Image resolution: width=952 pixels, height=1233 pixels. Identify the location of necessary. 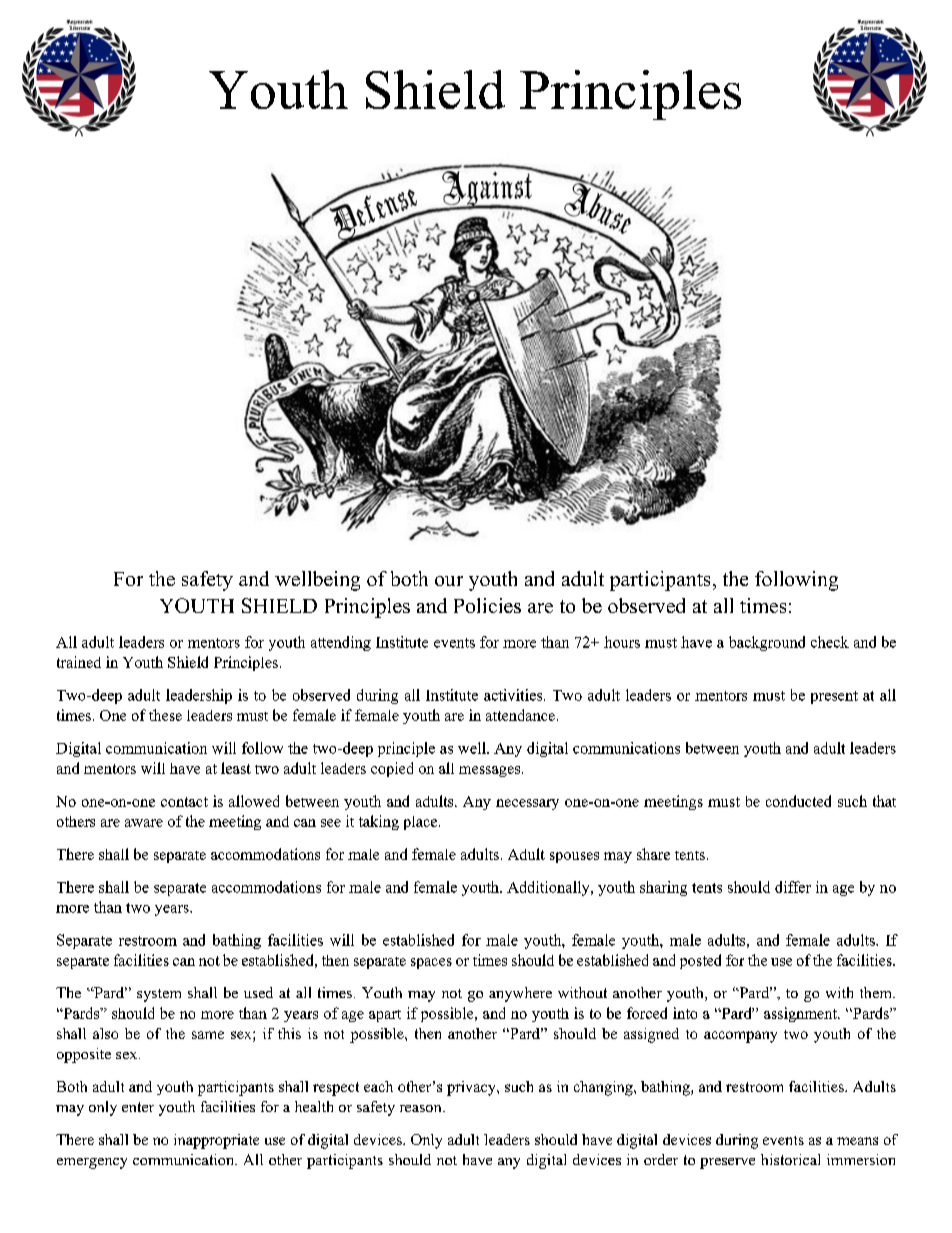
(527, 804).
